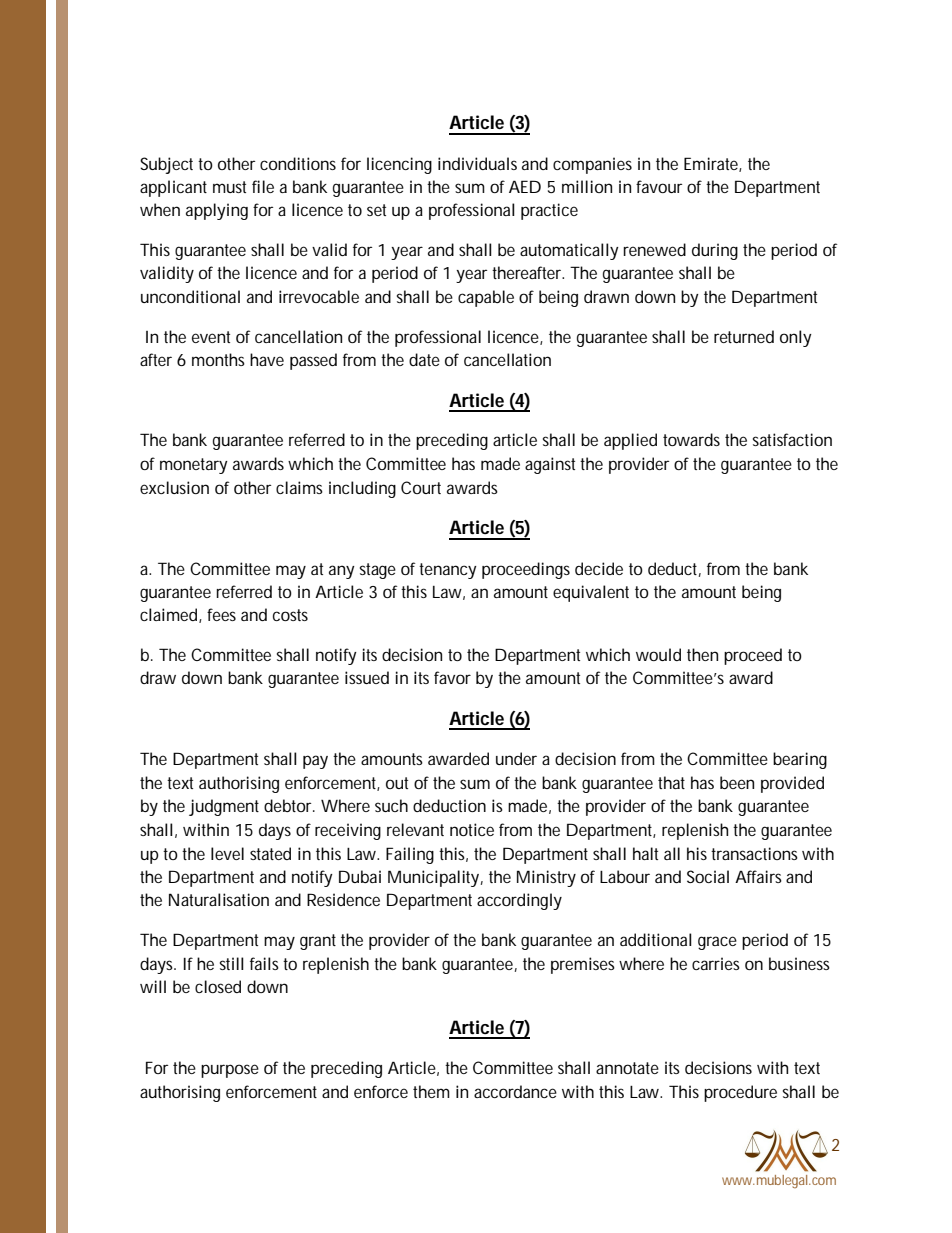  I want to click on under, so click(516, 758).
